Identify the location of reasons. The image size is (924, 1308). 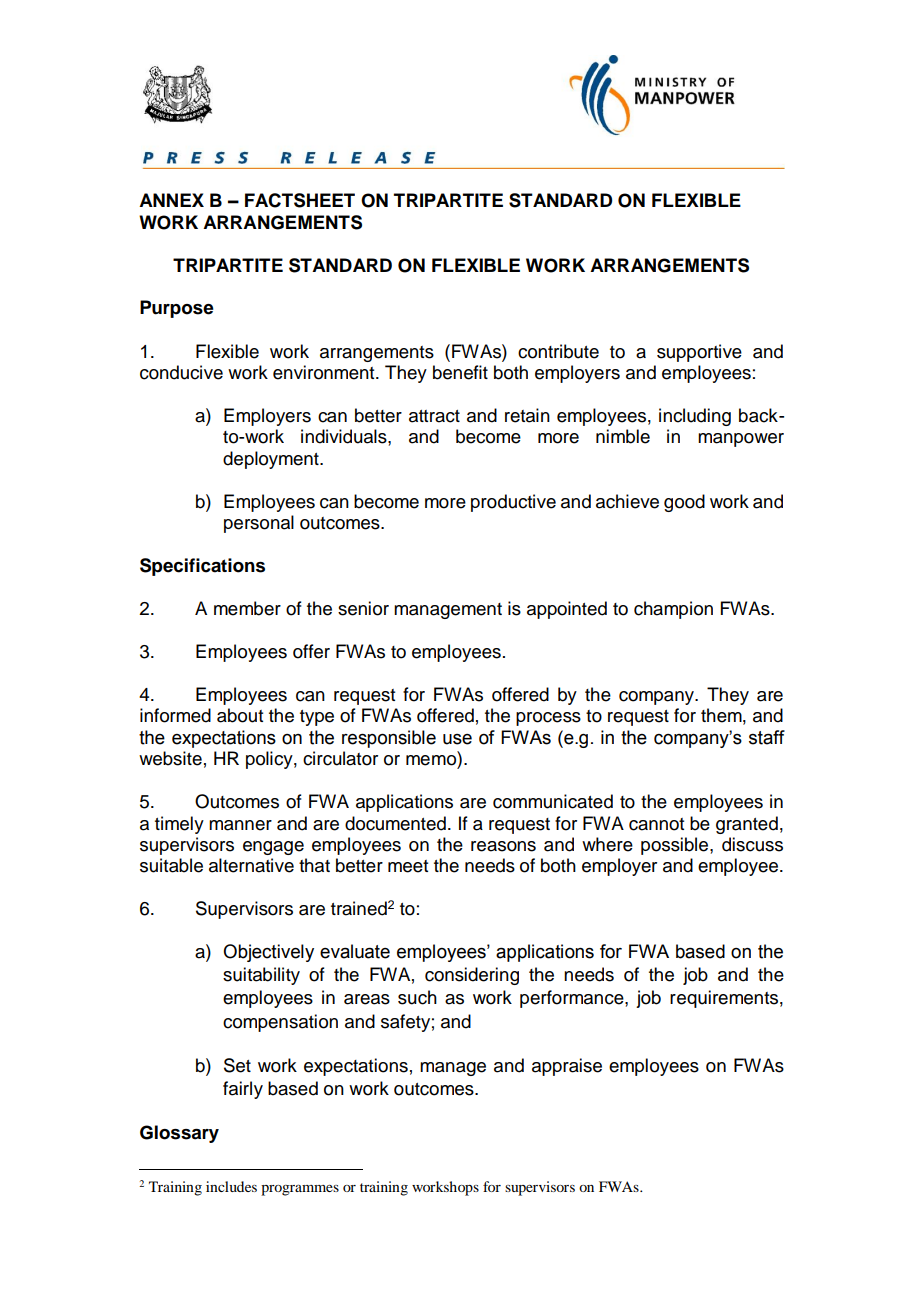
(503, 846).
